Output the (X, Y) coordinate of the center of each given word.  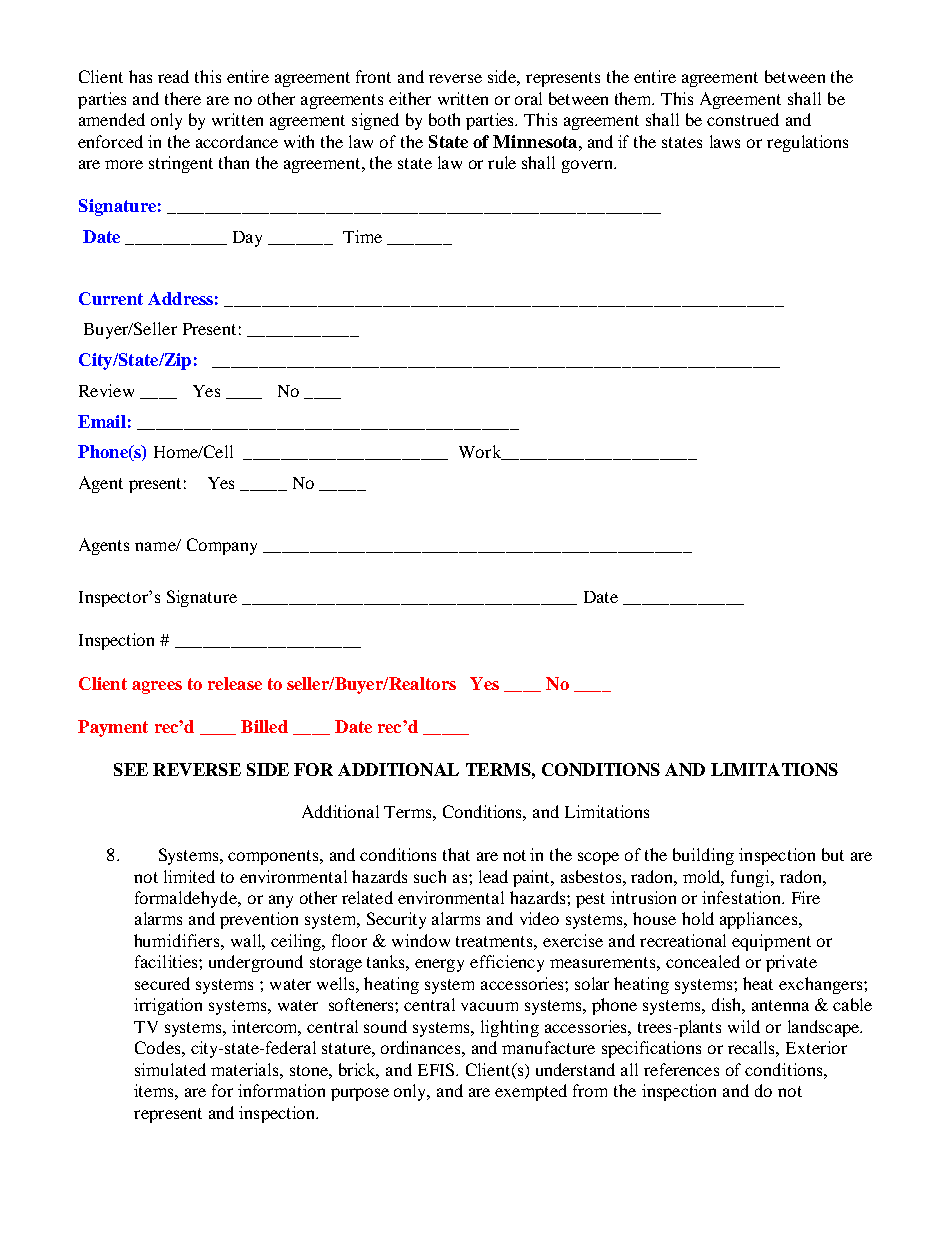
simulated (170, 1069)
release (235, 683)
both (444, 119)
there (183, 98)
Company (222, 546)
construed (743, 119)
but (833, 854)
